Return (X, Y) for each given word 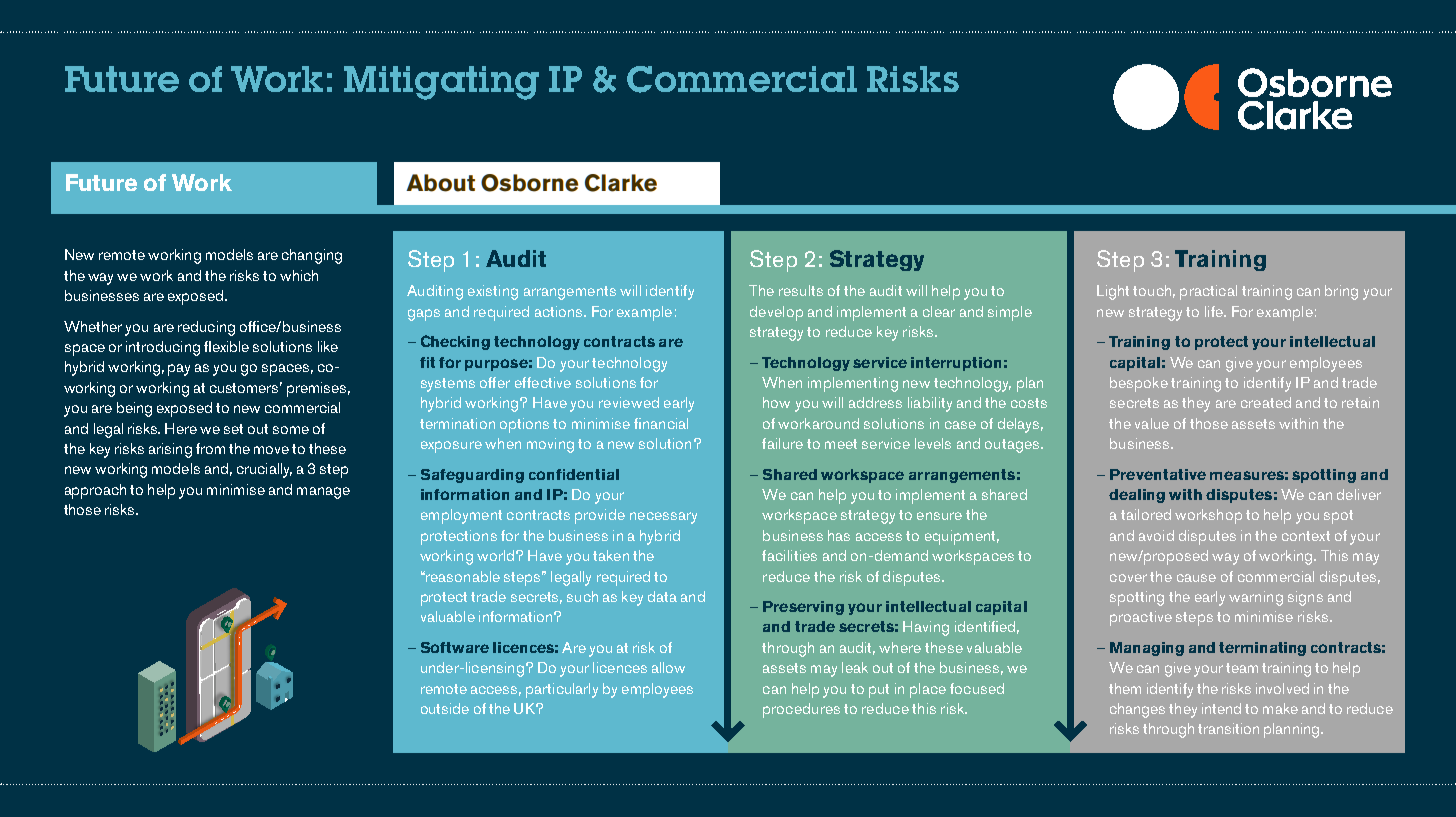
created (1266, 402)
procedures (801, 710)
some (291, 430)
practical (1208, 292)
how (776, 402)
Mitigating (441, 83)
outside (445, 708)
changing (312, 256)
